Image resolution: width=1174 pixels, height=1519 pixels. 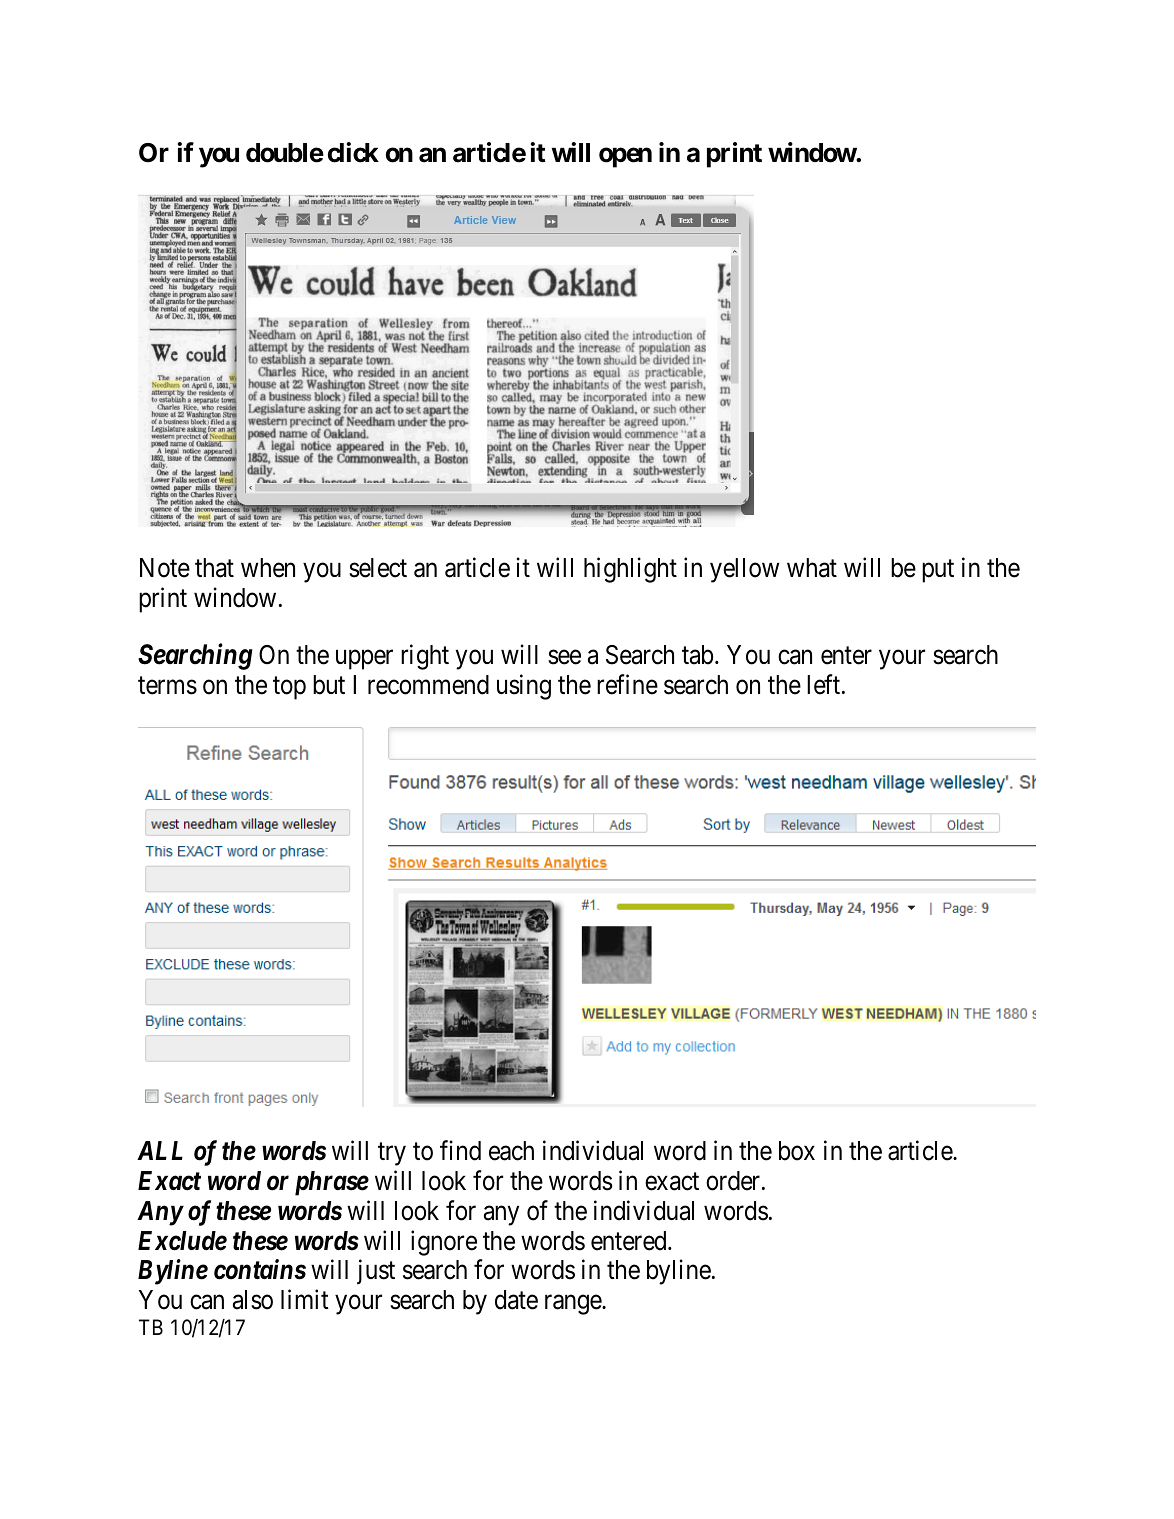 I want to click on highlight, so click(x=630, y=570).
